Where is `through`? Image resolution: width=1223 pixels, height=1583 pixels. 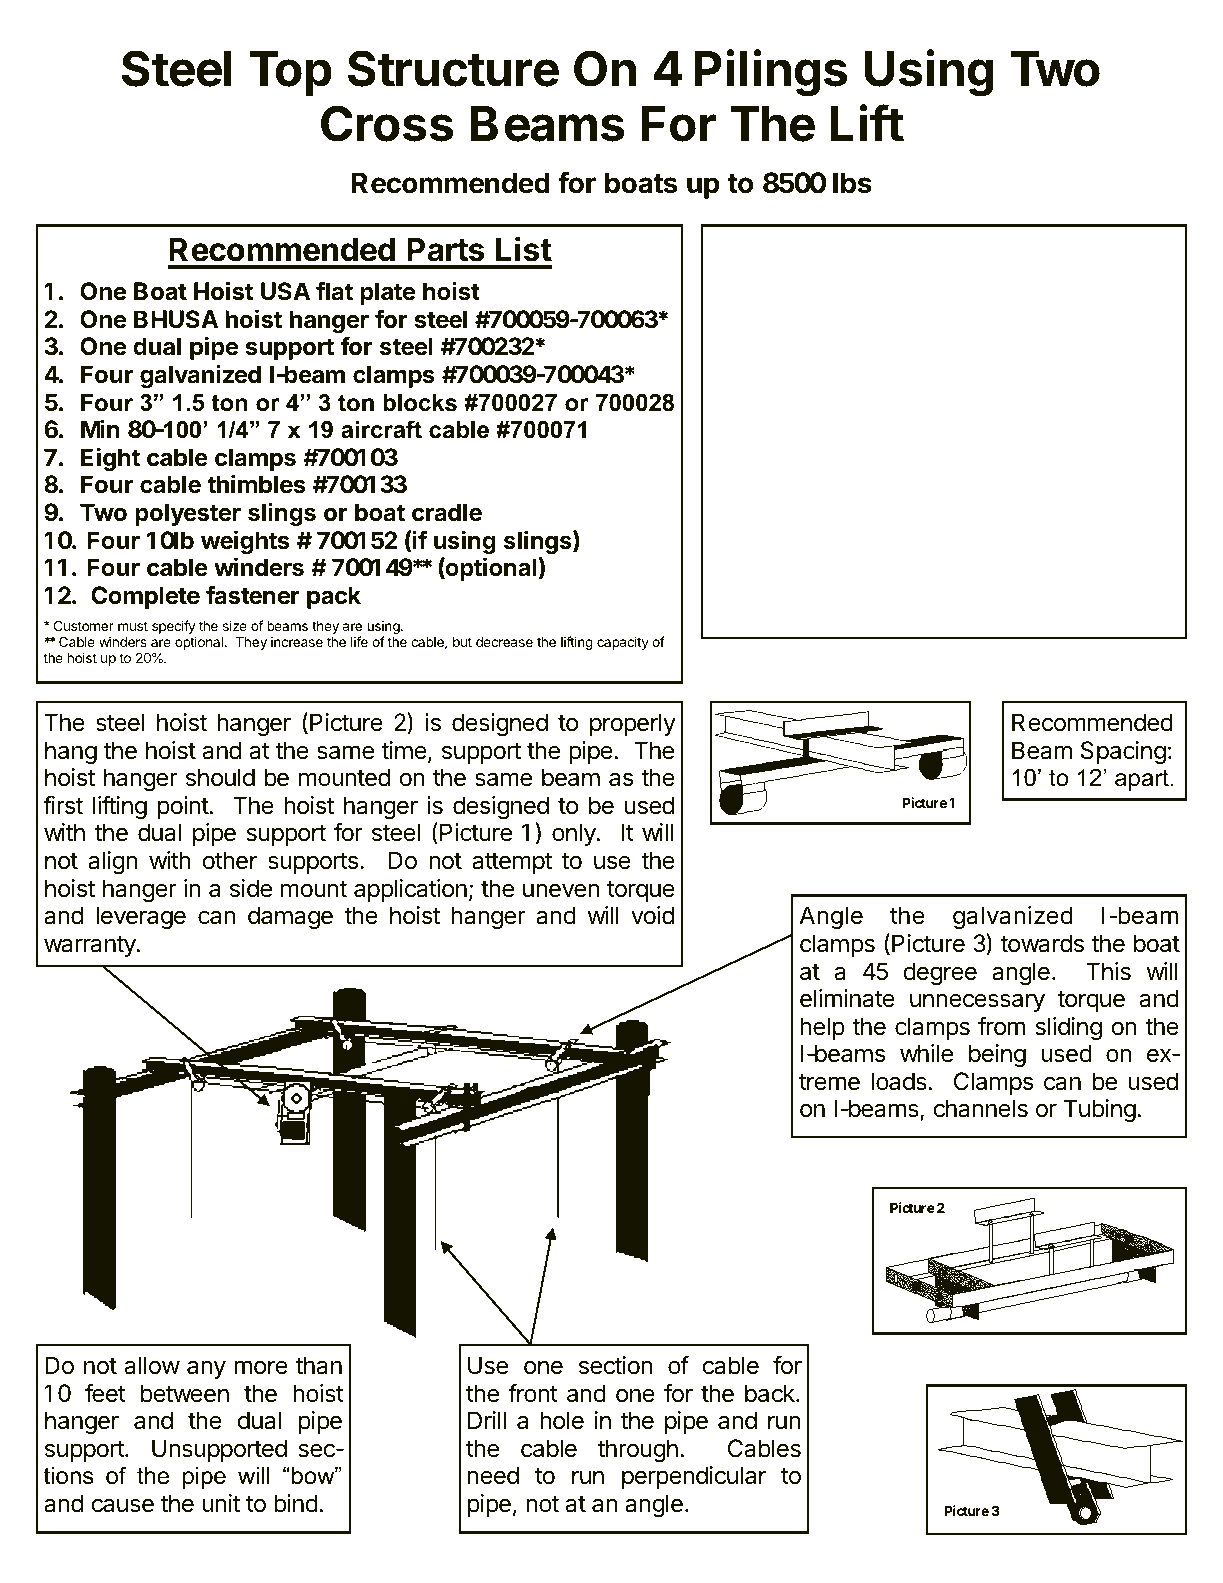 through is located at coordinates (638, 1450).
